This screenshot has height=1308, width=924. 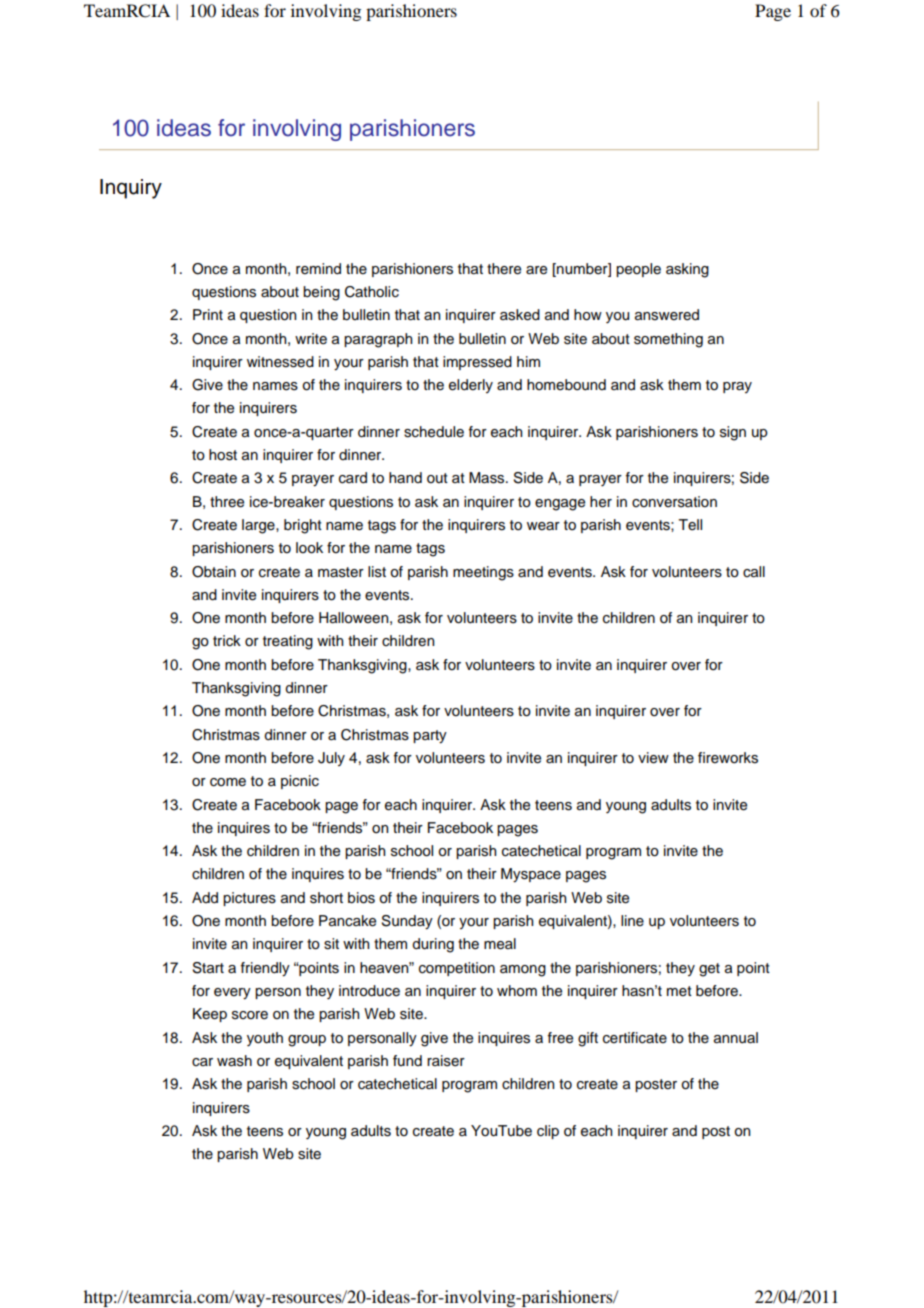 What do you see at coordinates (234, 1061) in the screenshot?
I see `wash` at bounding box center [234, 1061].
